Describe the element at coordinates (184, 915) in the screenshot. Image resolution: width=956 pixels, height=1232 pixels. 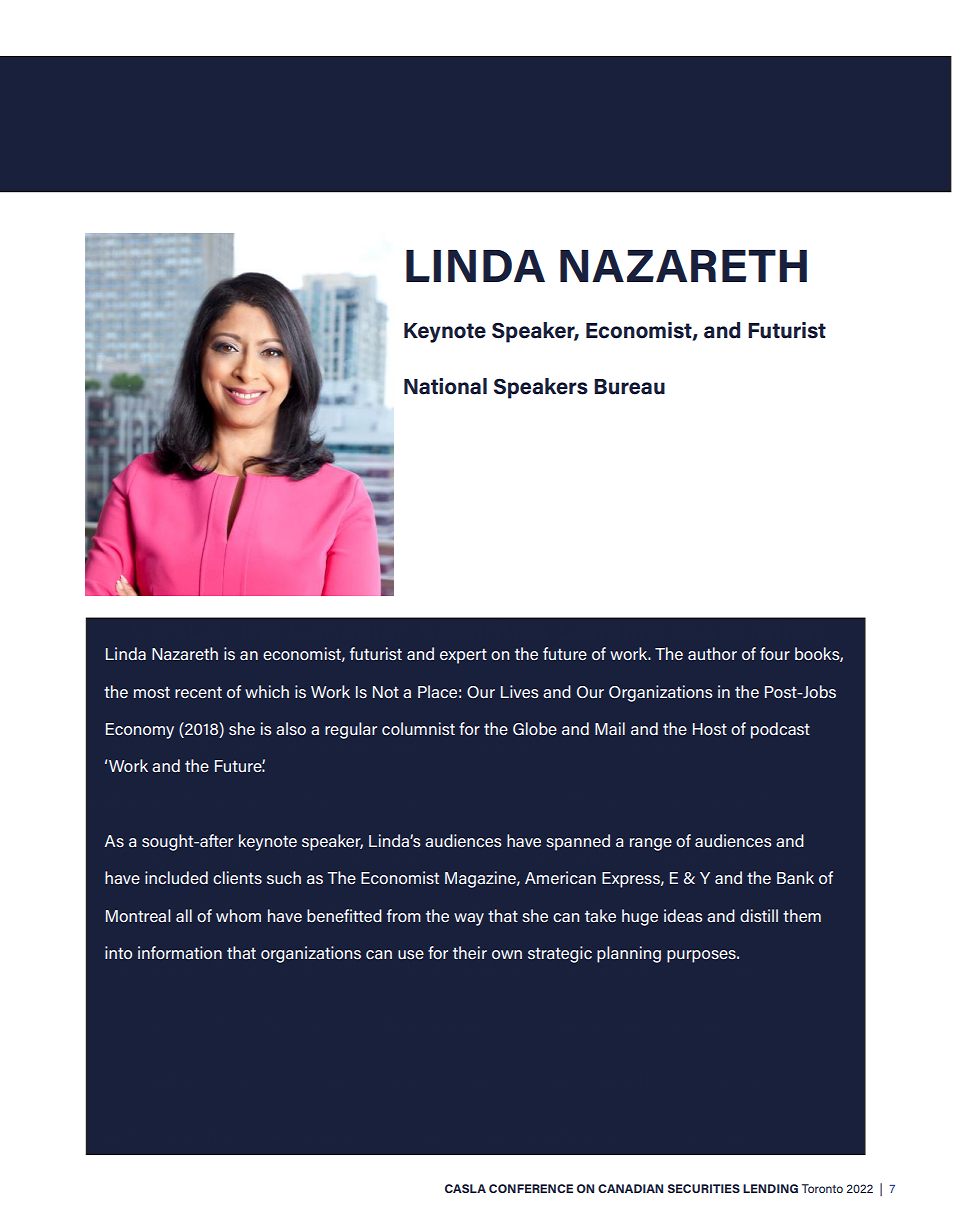
I see `all` at that location.
